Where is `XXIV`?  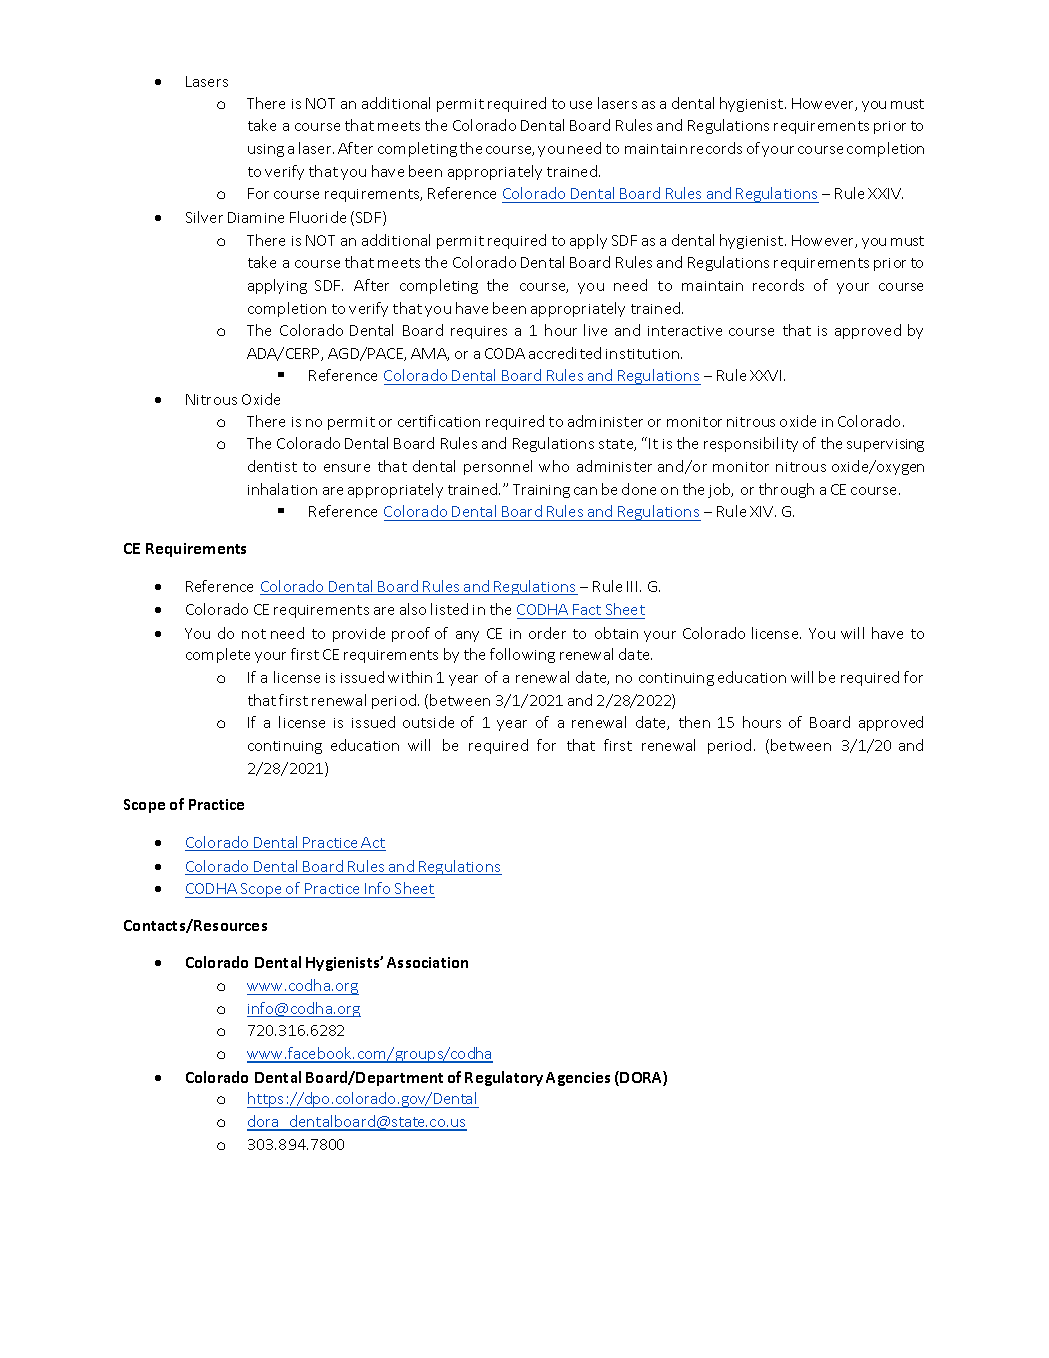
XXIV is located at coordinates (885, 193).
